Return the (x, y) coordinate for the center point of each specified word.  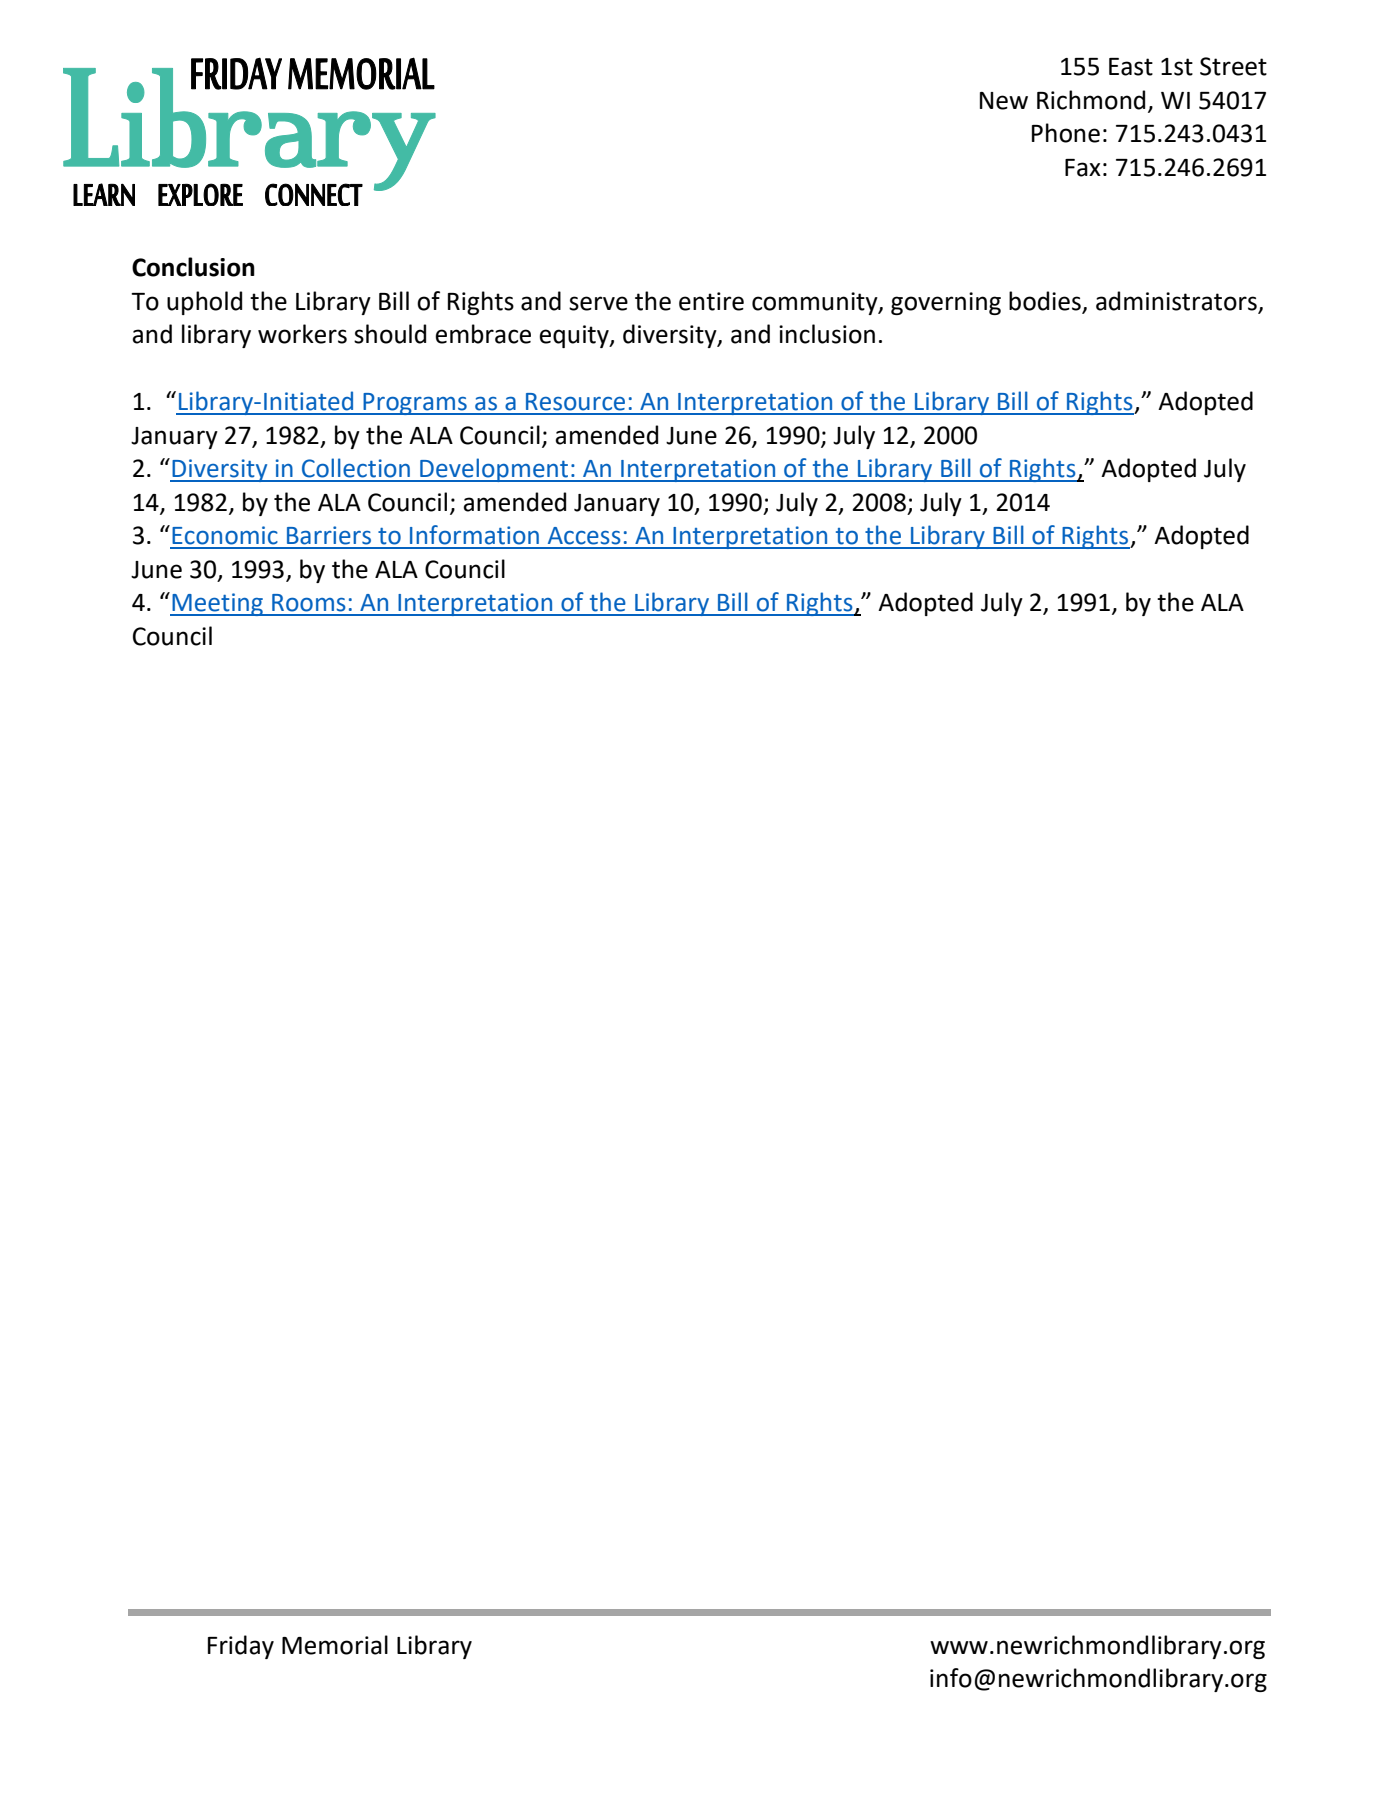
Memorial (335, 1645)
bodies (1045, 301)
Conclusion (193, 267)
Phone (1066, 133)
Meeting (218, 604)
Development (494, 470)
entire (711, 301)
